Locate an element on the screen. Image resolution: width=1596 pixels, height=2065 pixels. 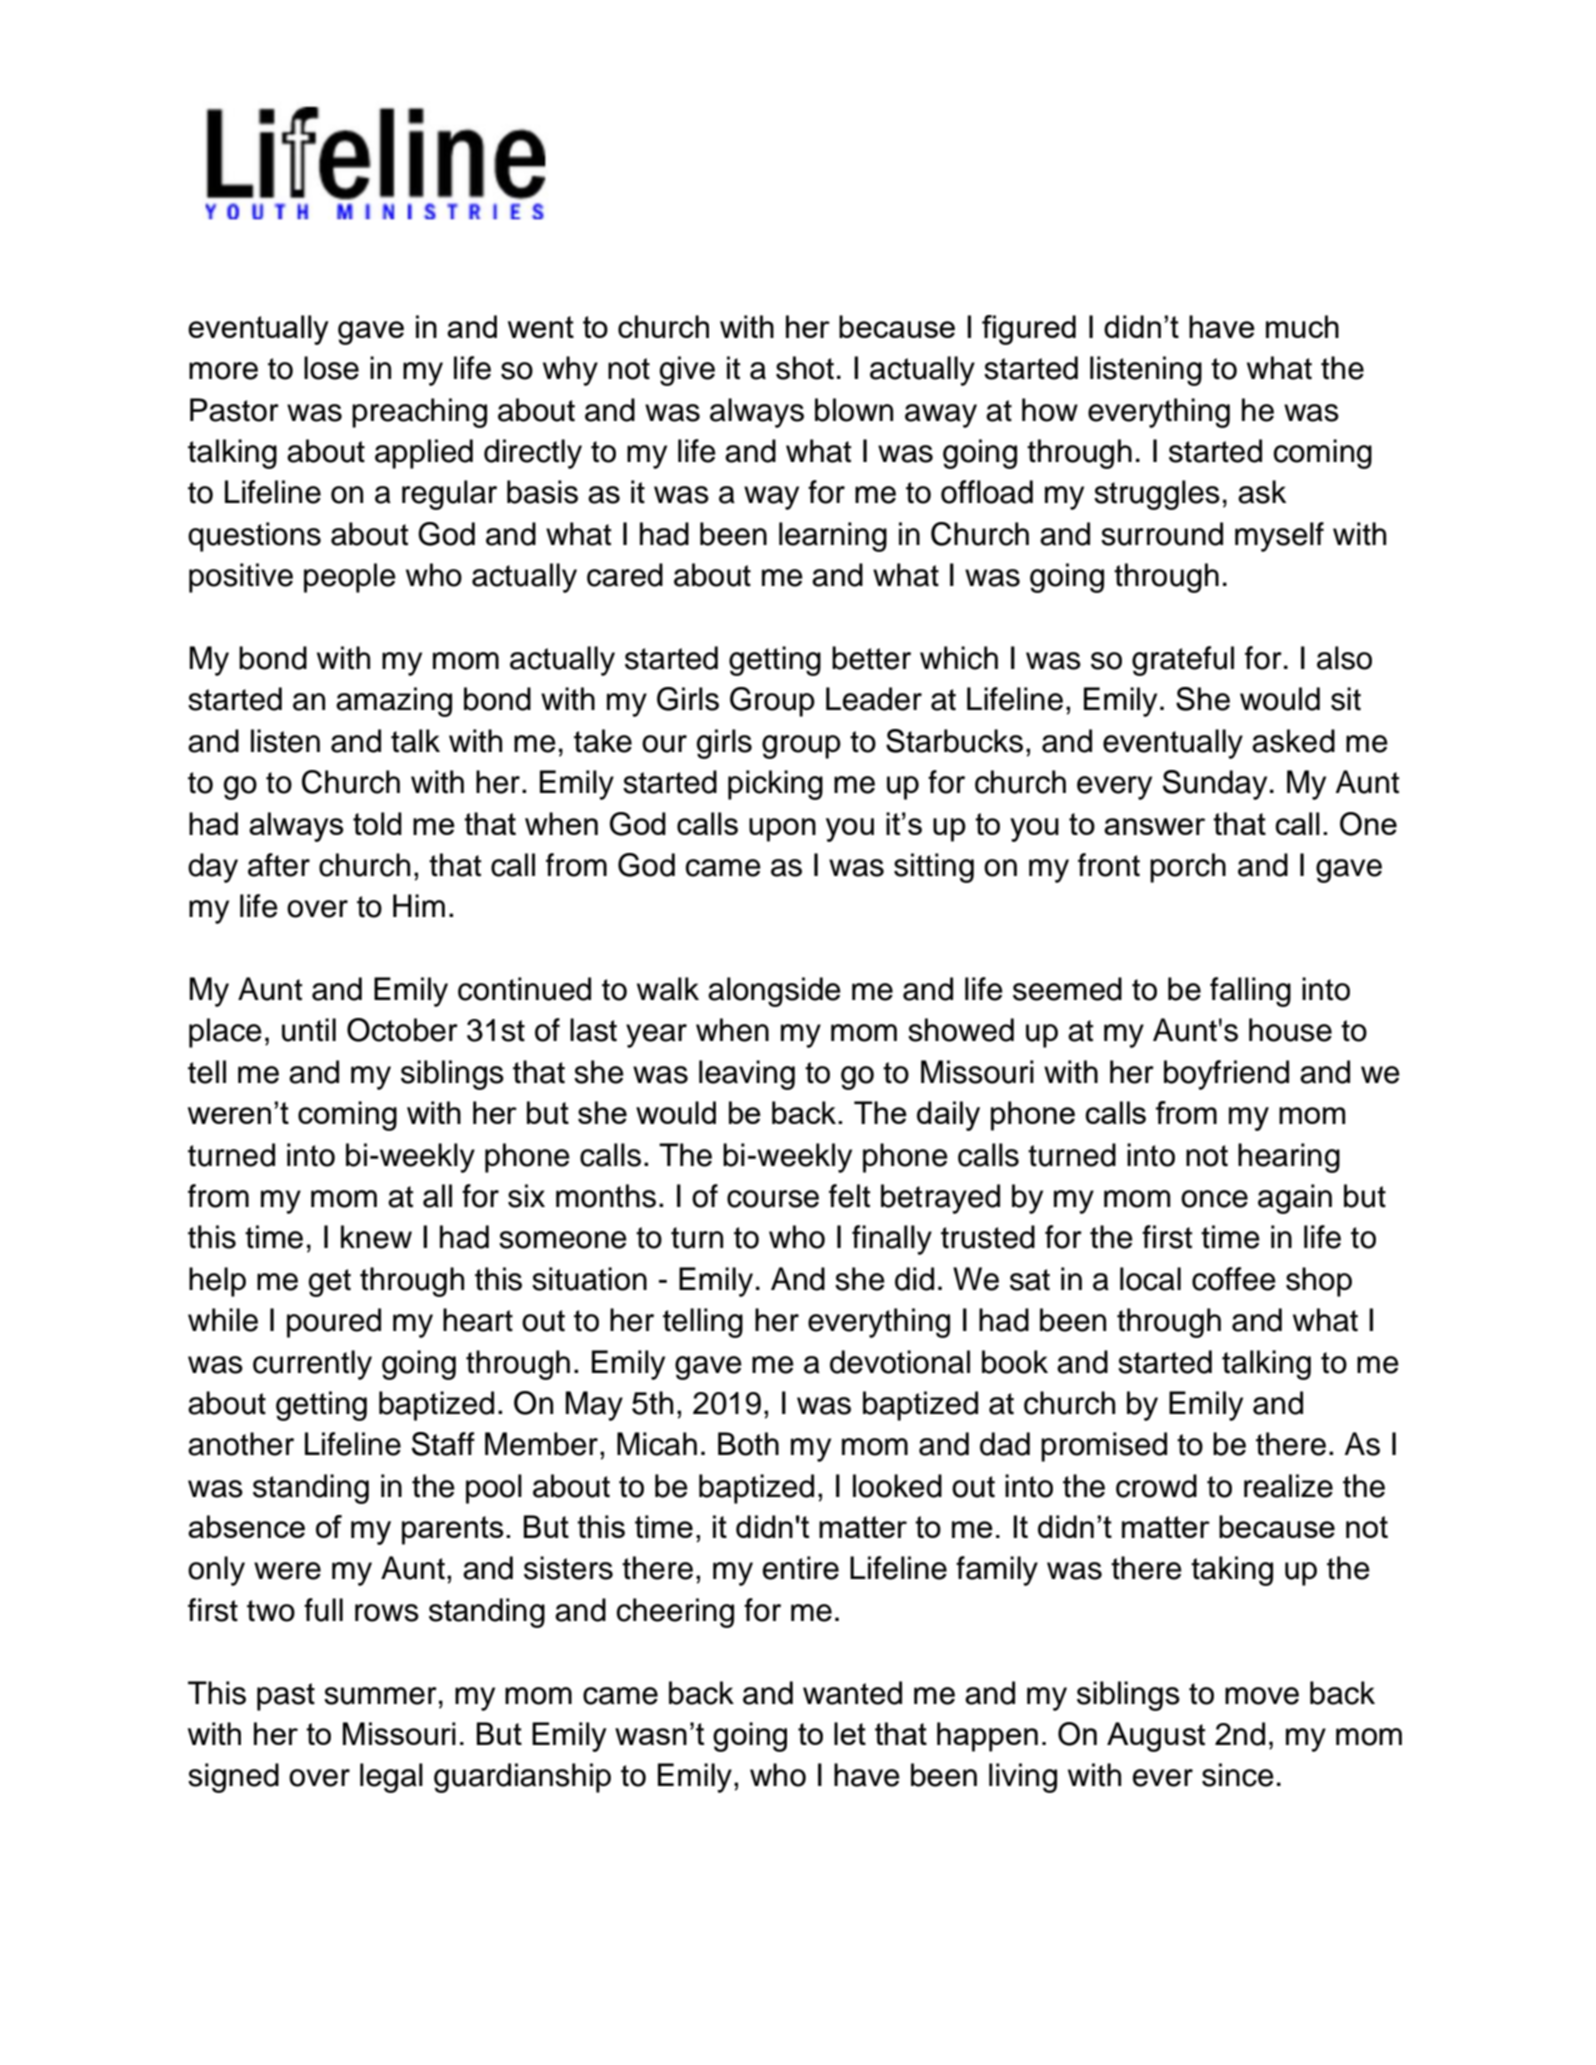
lose is located at coordinates (331, 368).
